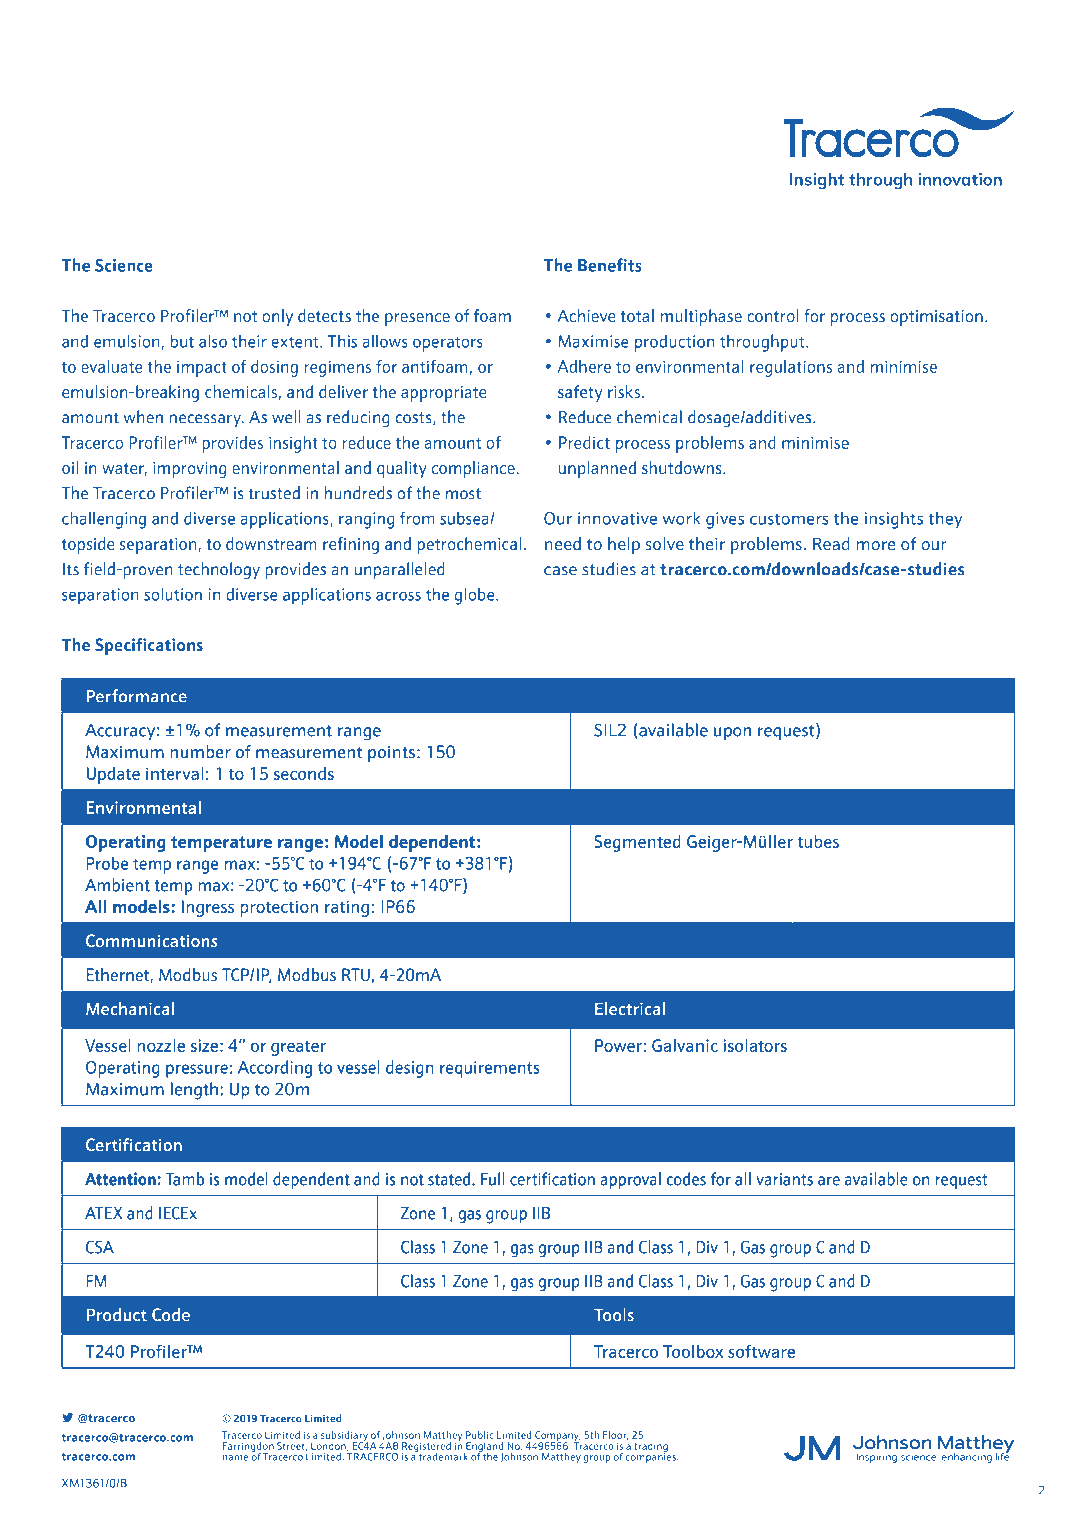  Describe the element at coordinates (235, 1458) in the page. I see `name` at that location.
